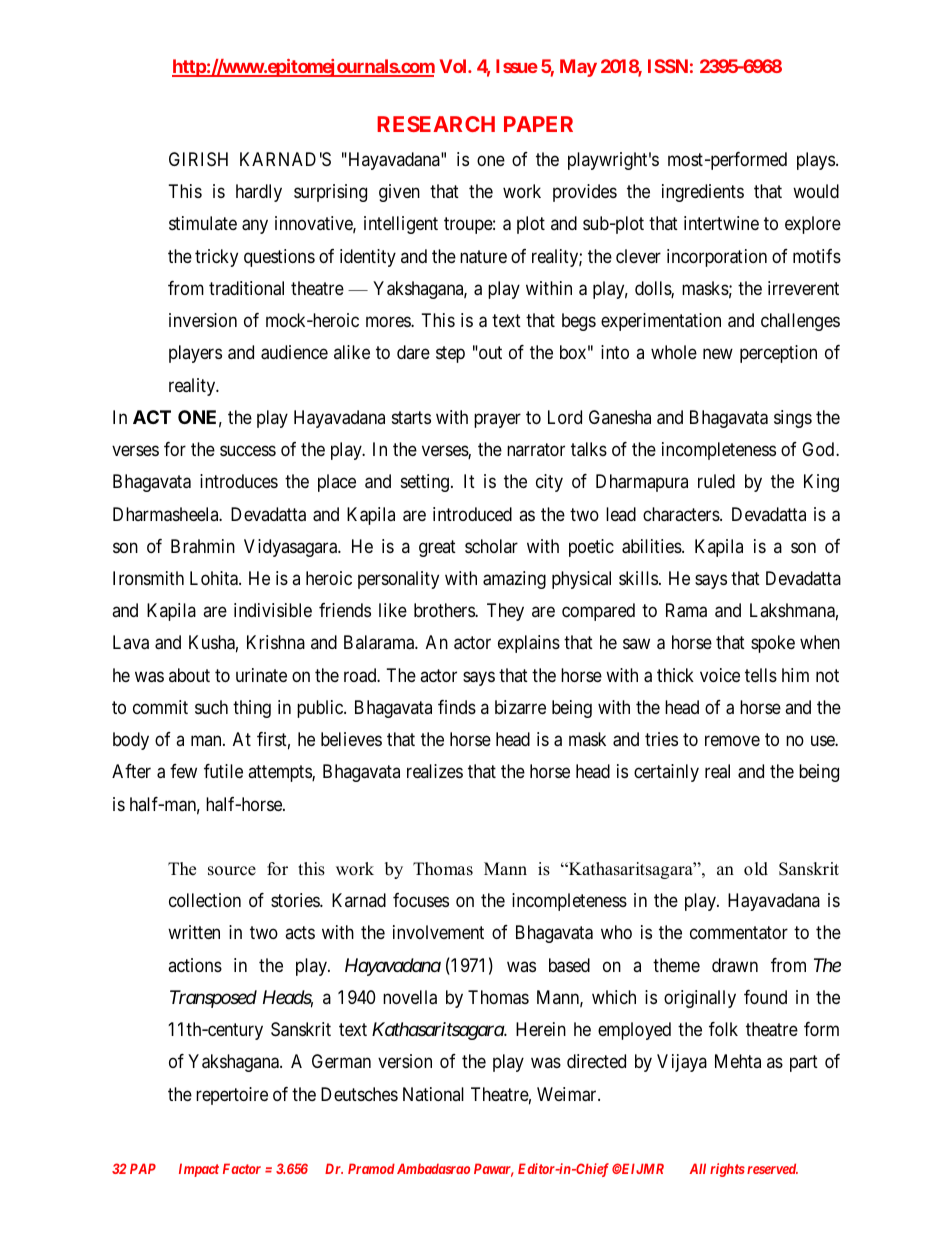 This screenshot has height=1233, width=952. Describe the element at coordinates (773, 644) in the screenshot. I see `spoke` at that location.
